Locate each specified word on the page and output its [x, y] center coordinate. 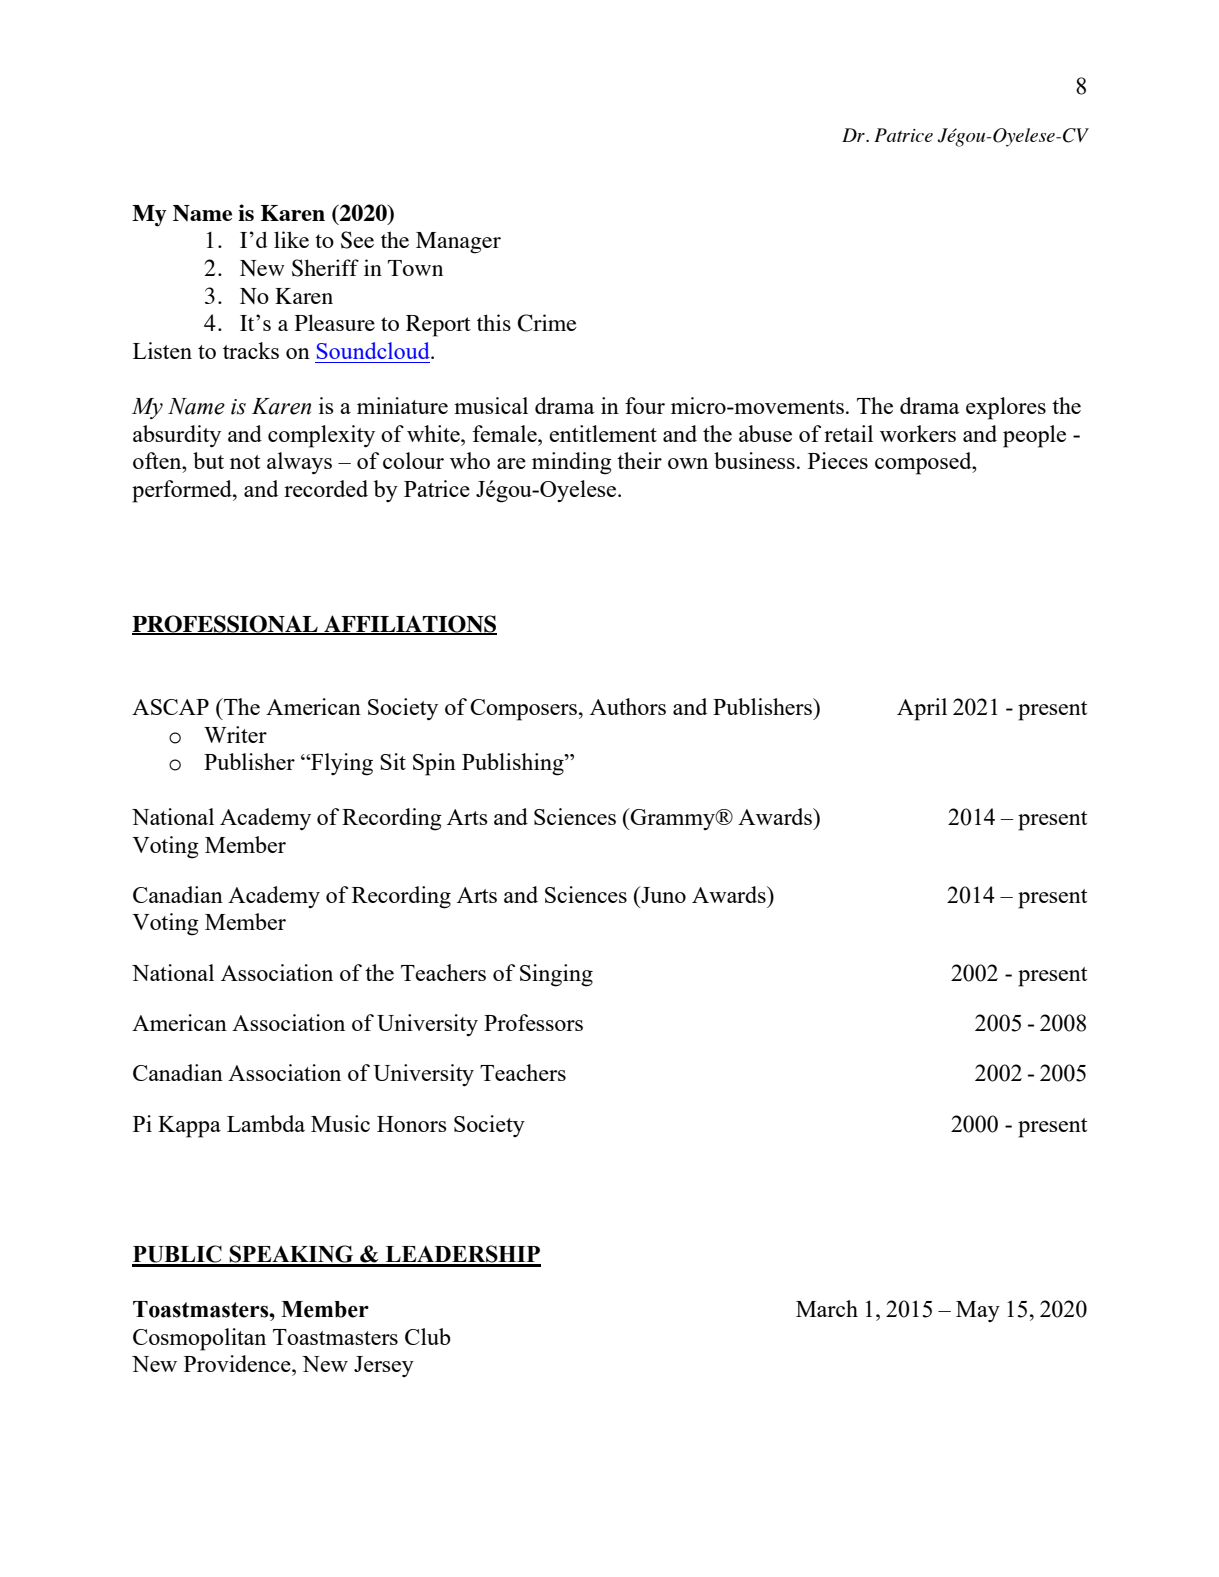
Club [428, 1336]
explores [1006, 408]
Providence [238, 1363]
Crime [547, 323]
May [978, 1311]
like [291, 239]
